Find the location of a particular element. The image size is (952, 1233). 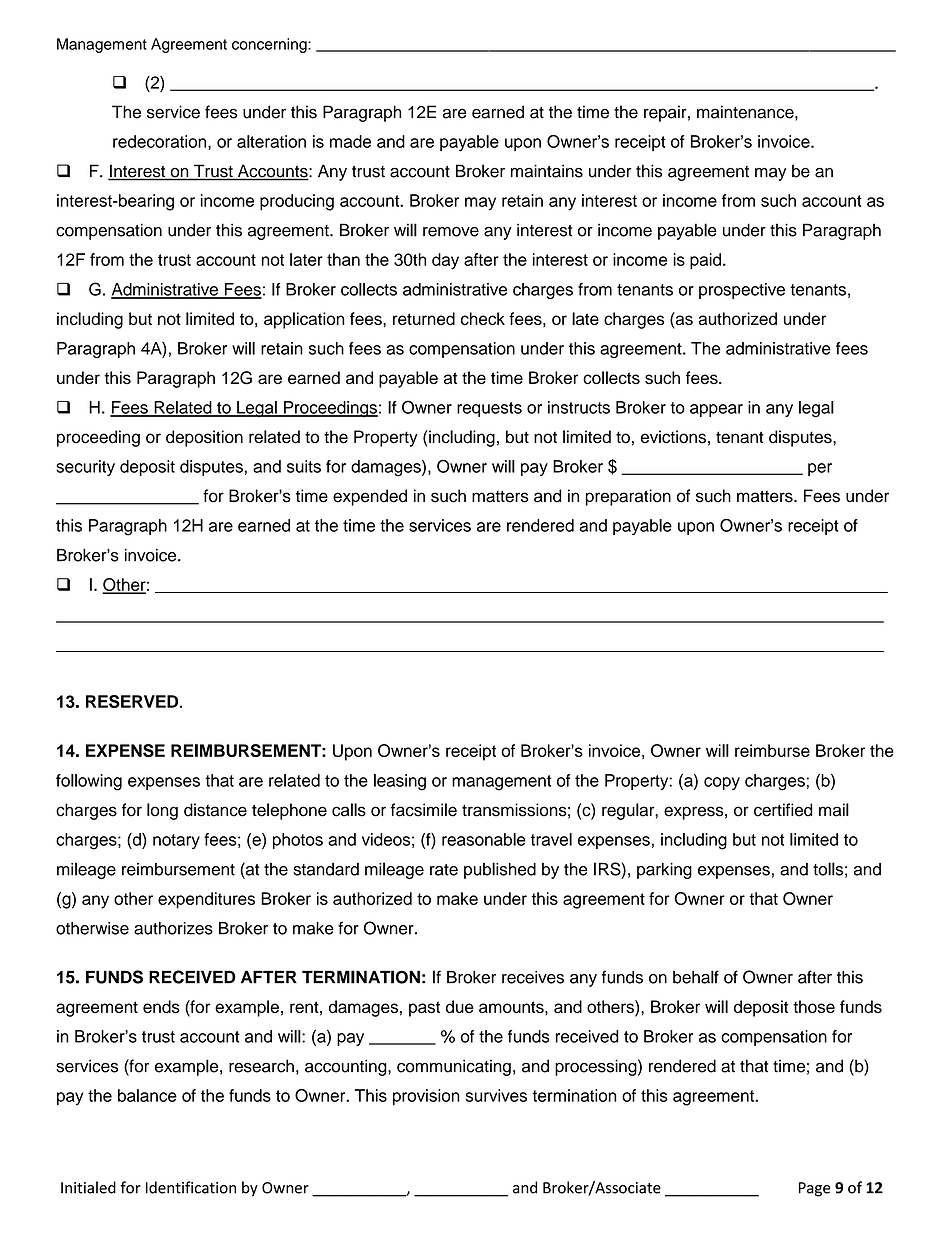

check is located at coordinates (483, 318).
